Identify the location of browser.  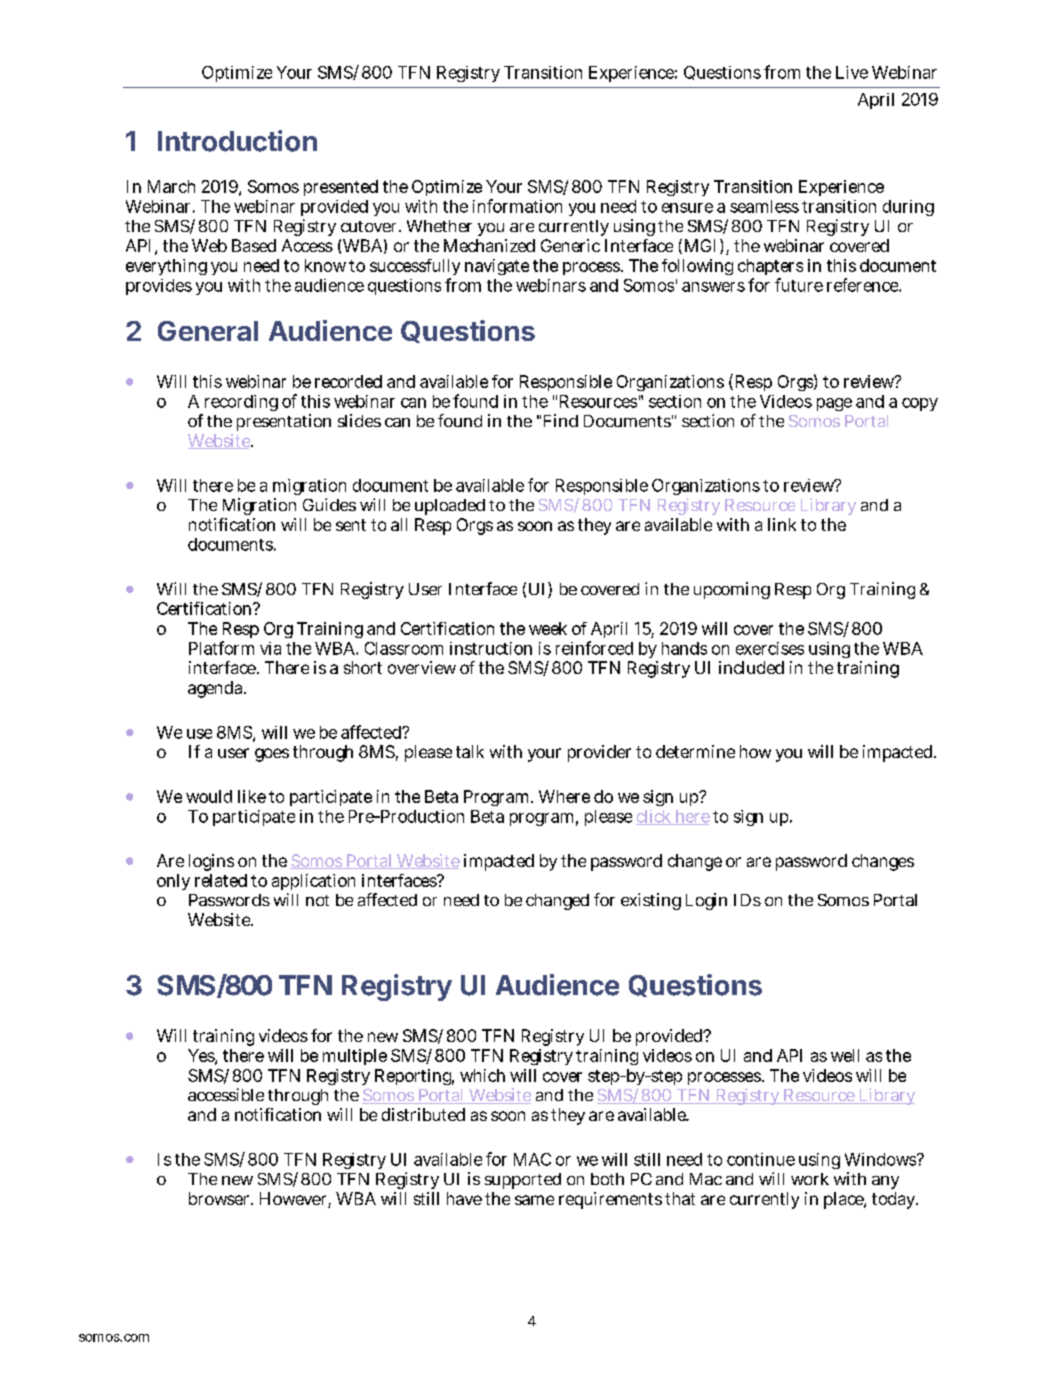
(220, 1198).
